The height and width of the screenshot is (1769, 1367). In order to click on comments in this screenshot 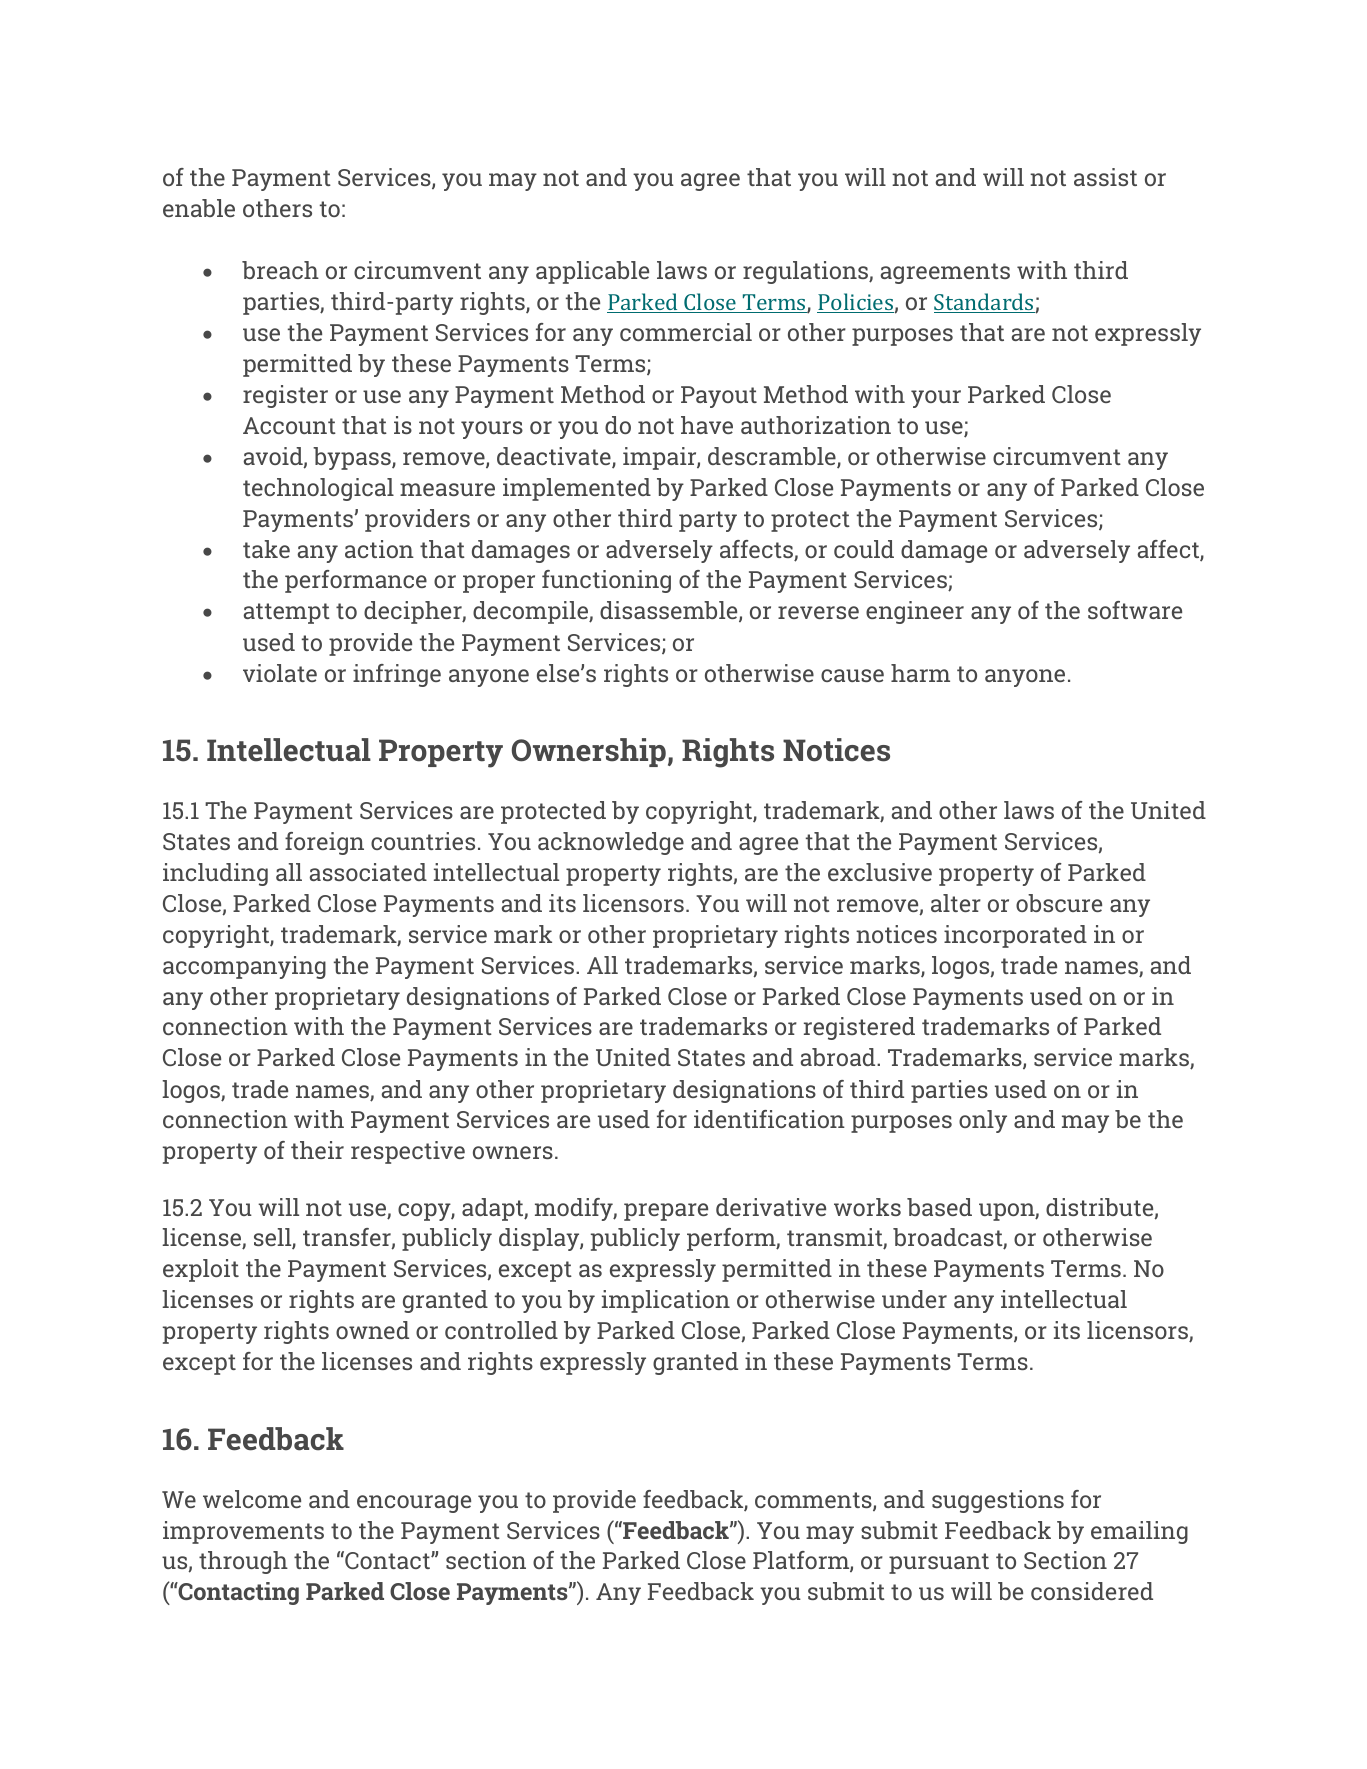, I will do `click(814, 1501)`.
